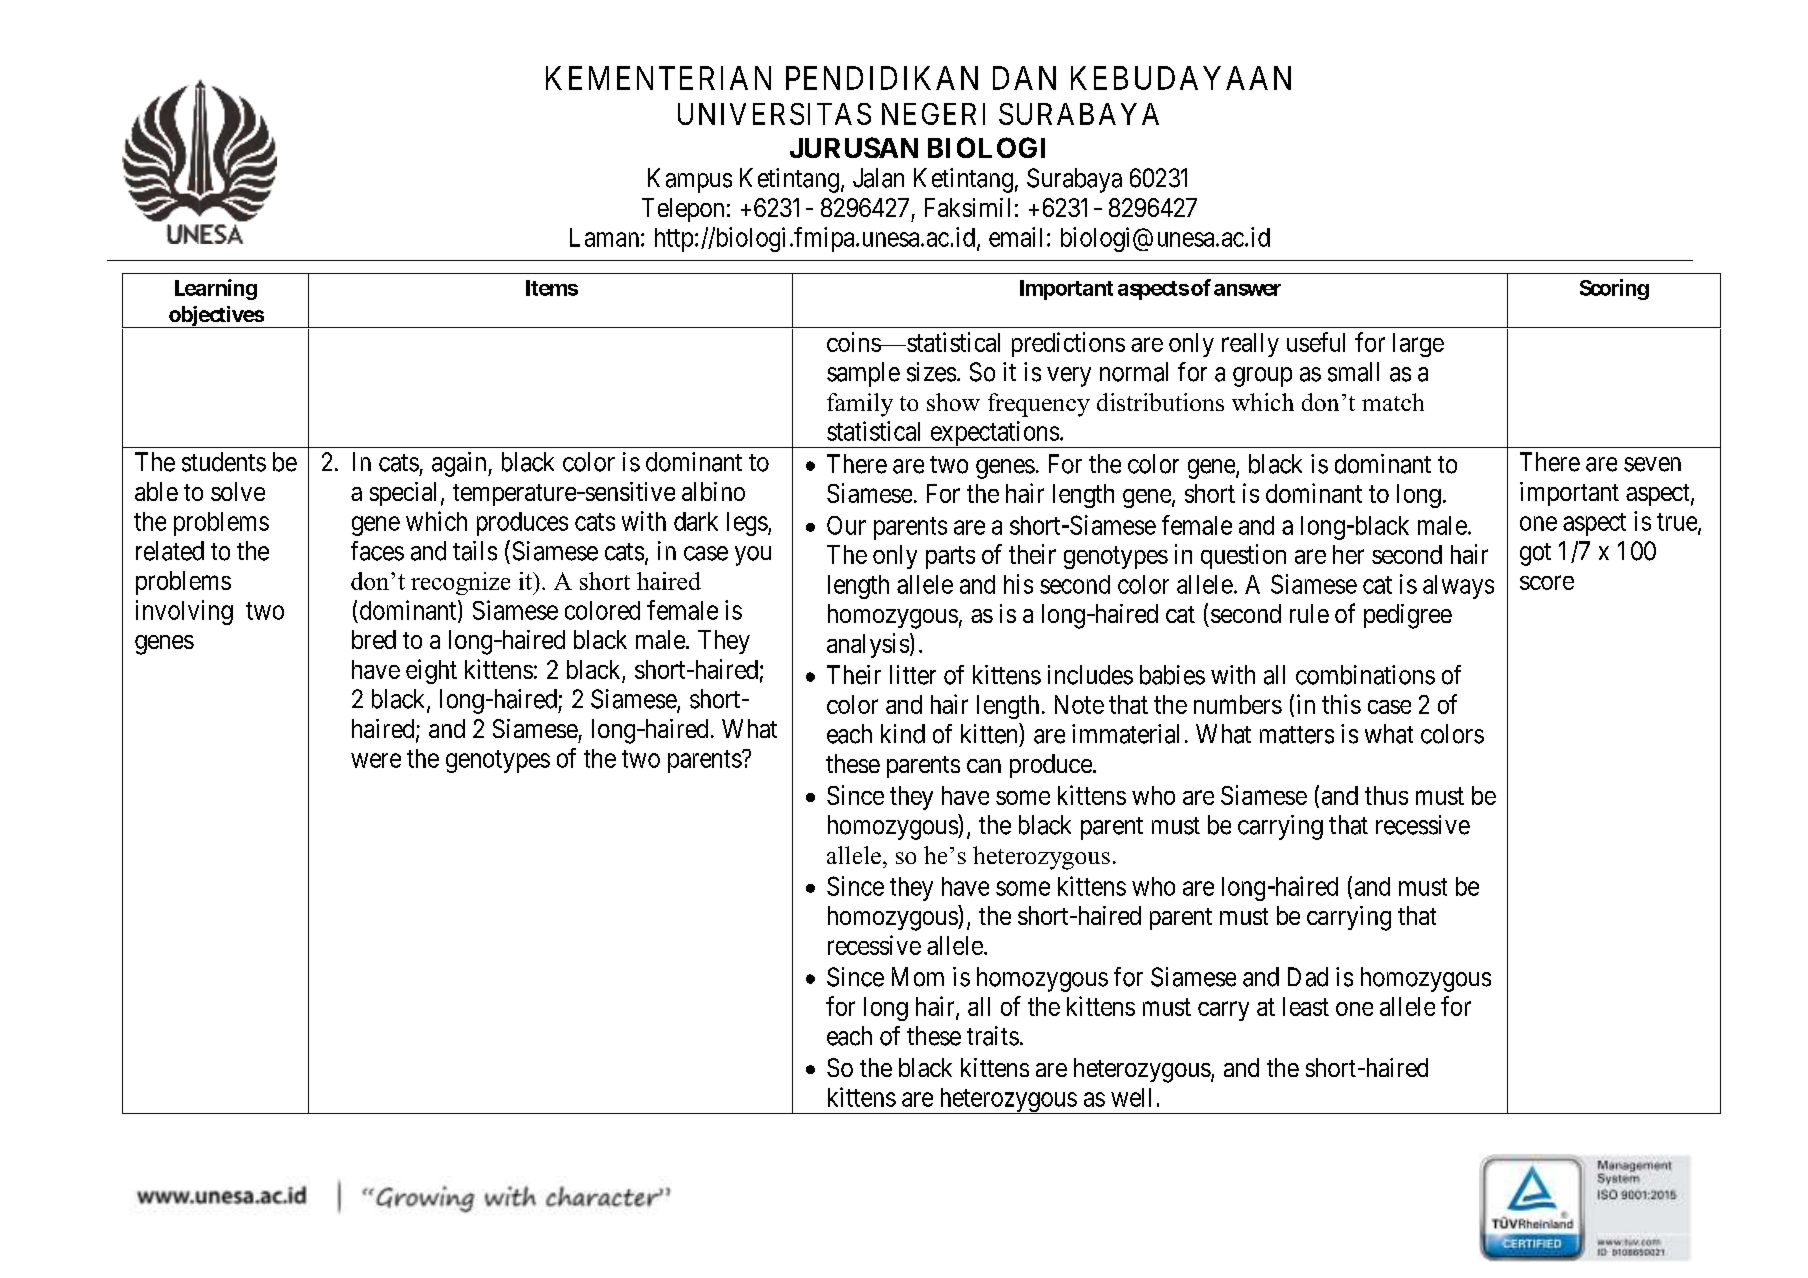 The height and width of the screenshot is (1278, 1808). Describe the element at coordinates (1024, 78) in the screenshot. I see `DAN` at that location.
